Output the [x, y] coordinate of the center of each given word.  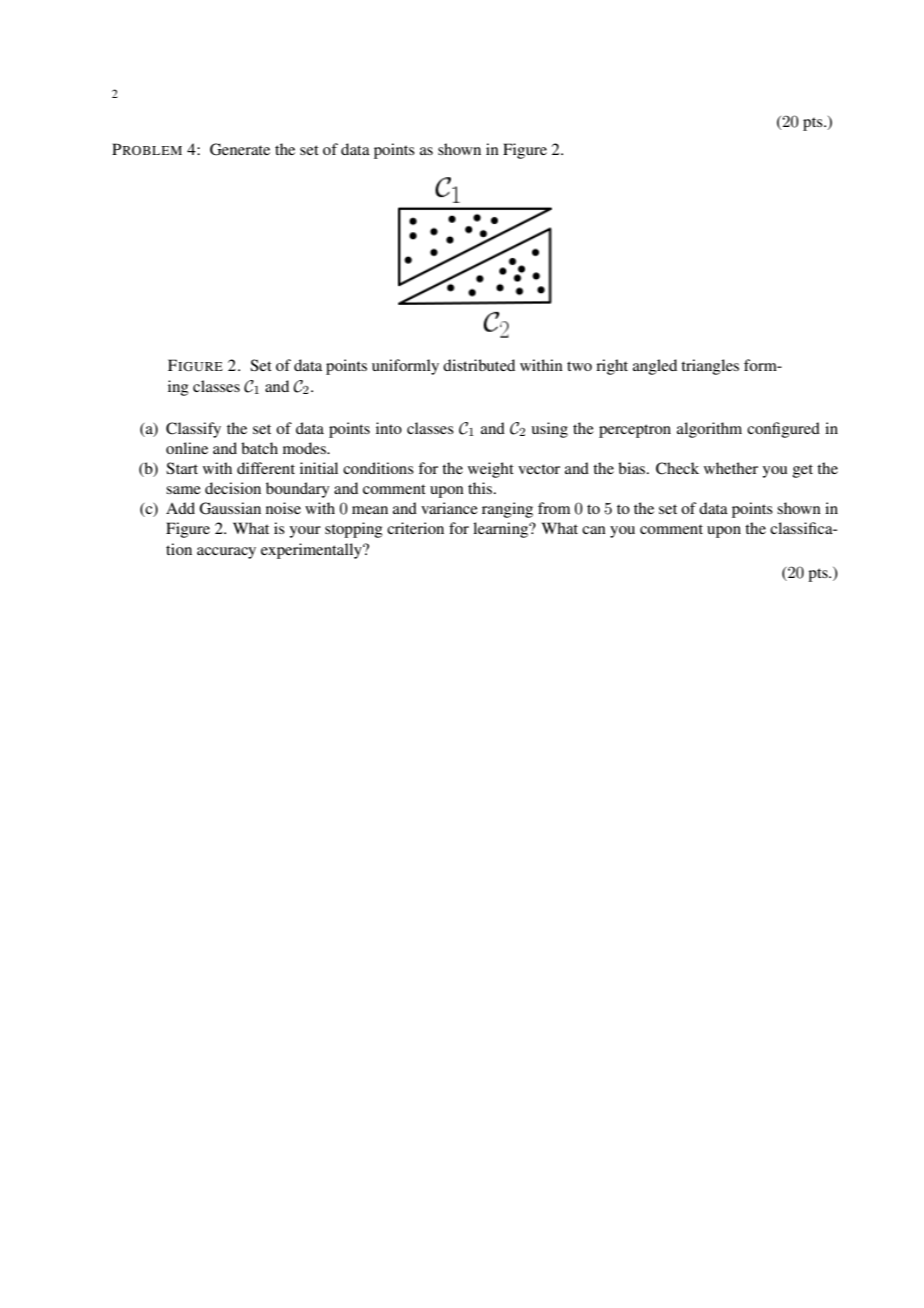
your [305, 532]
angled [655, 367]
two [579, 366]
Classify [193, 430]
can [594, 530]
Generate [240, 149]
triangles [710, 367]
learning [502, 530]
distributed [479, 365]
